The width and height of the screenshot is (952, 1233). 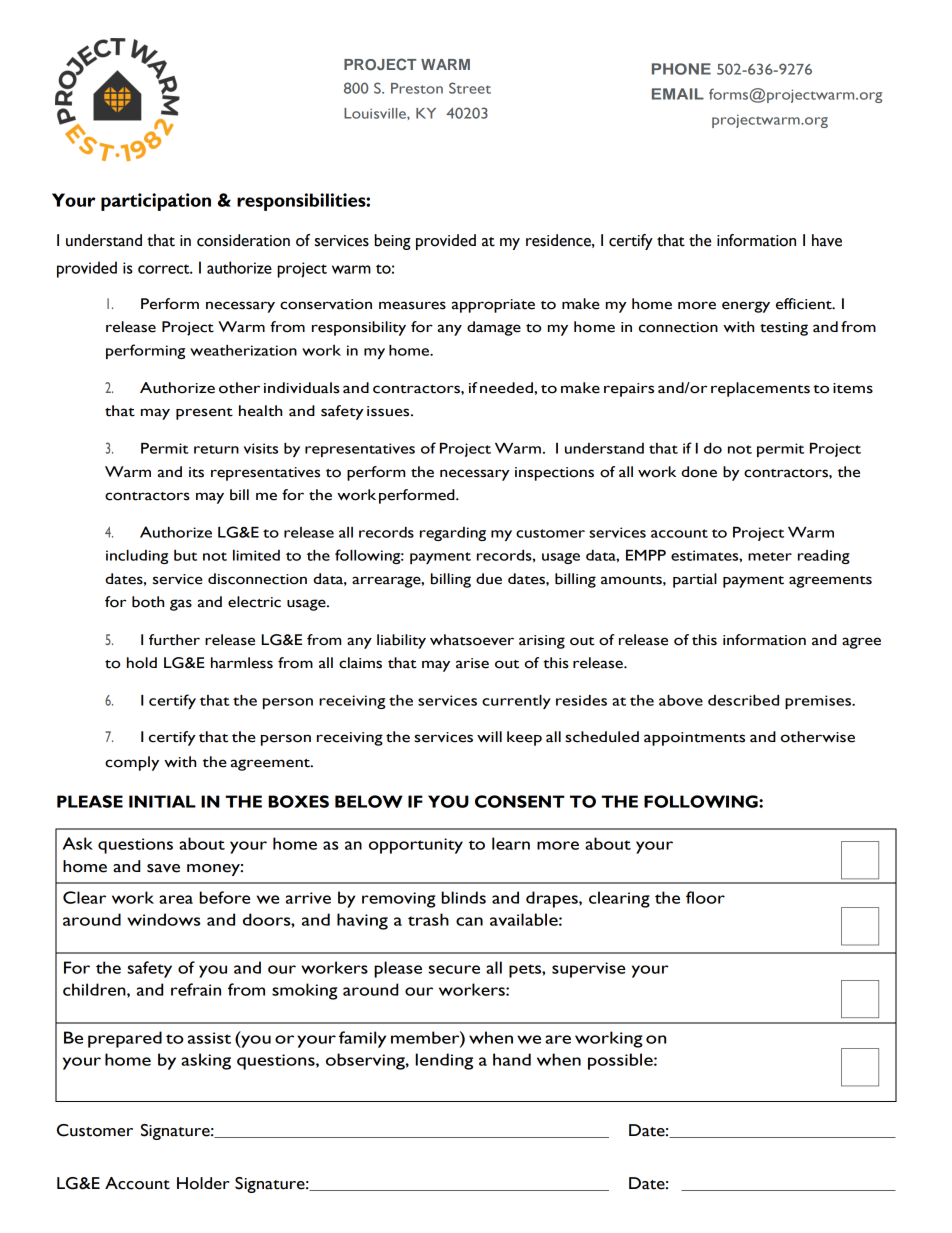 What do you see at coordinates (520, 801) in the screenshot?
I see `CONSENT` at bounding box center [520, 801].
